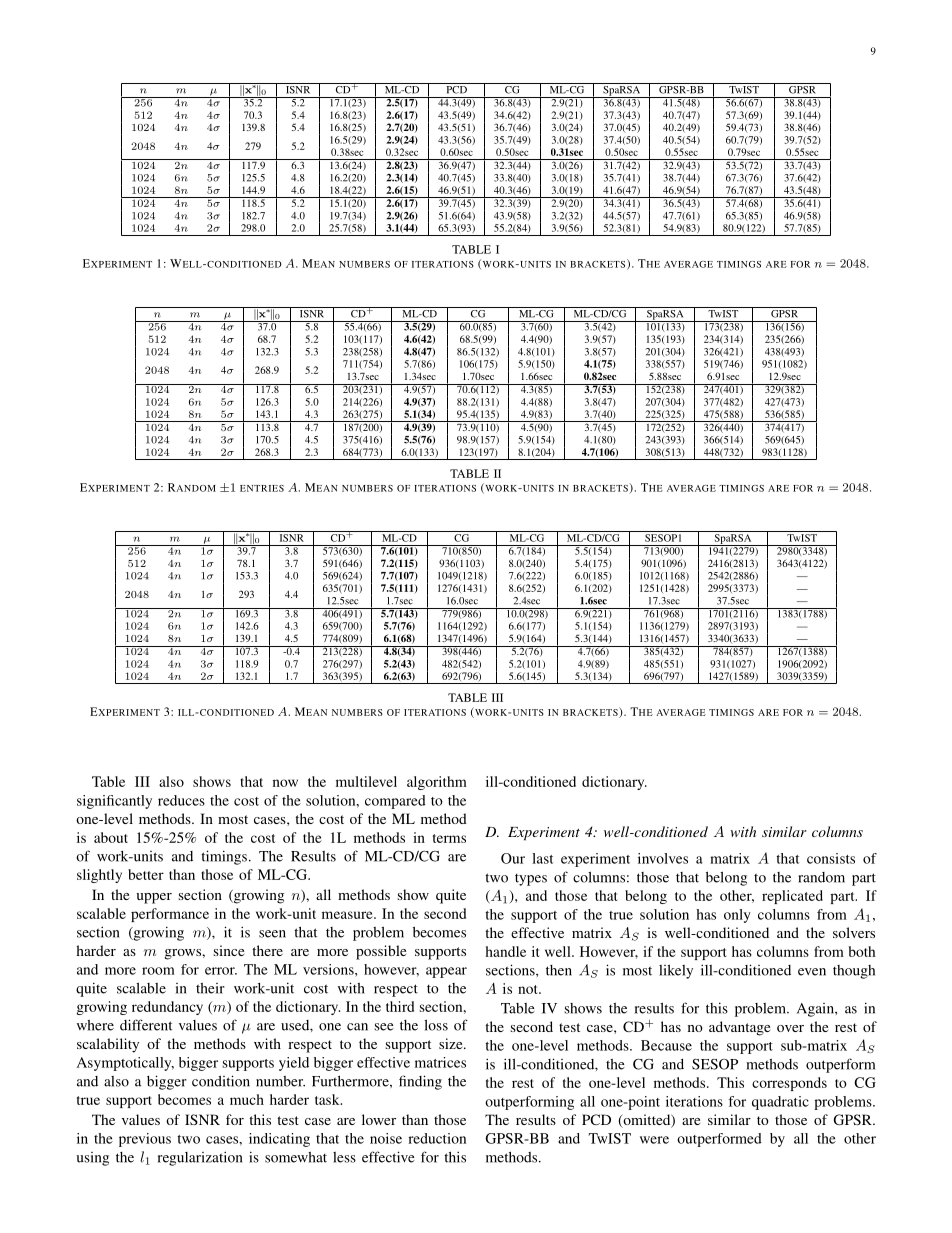 This page has width=952, height=1233. Describe the element at coordinates (145, 1140) in the page. I see `previous` at that location.
